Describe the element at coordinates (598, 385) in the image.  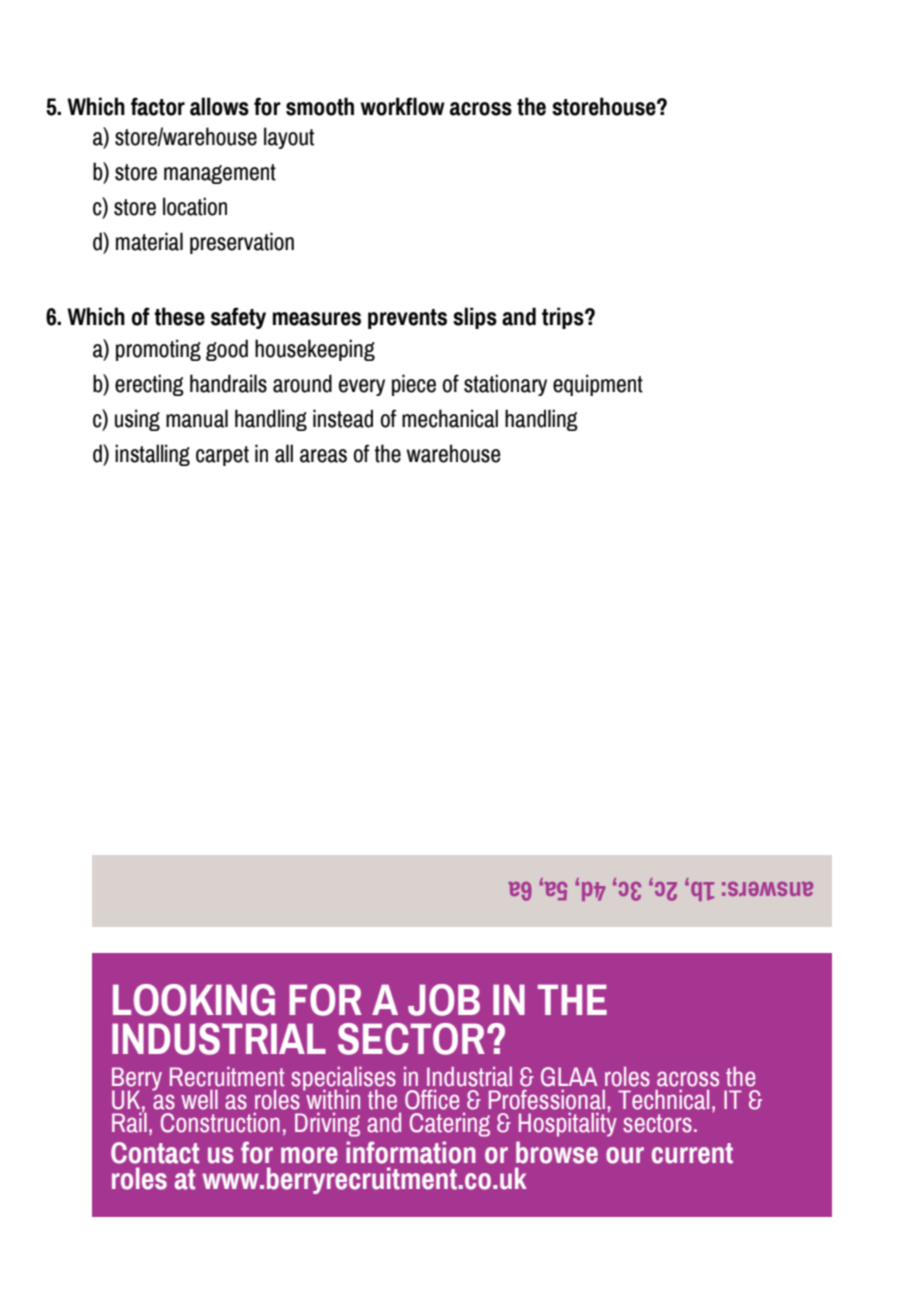
I see `equipment` at that location.
